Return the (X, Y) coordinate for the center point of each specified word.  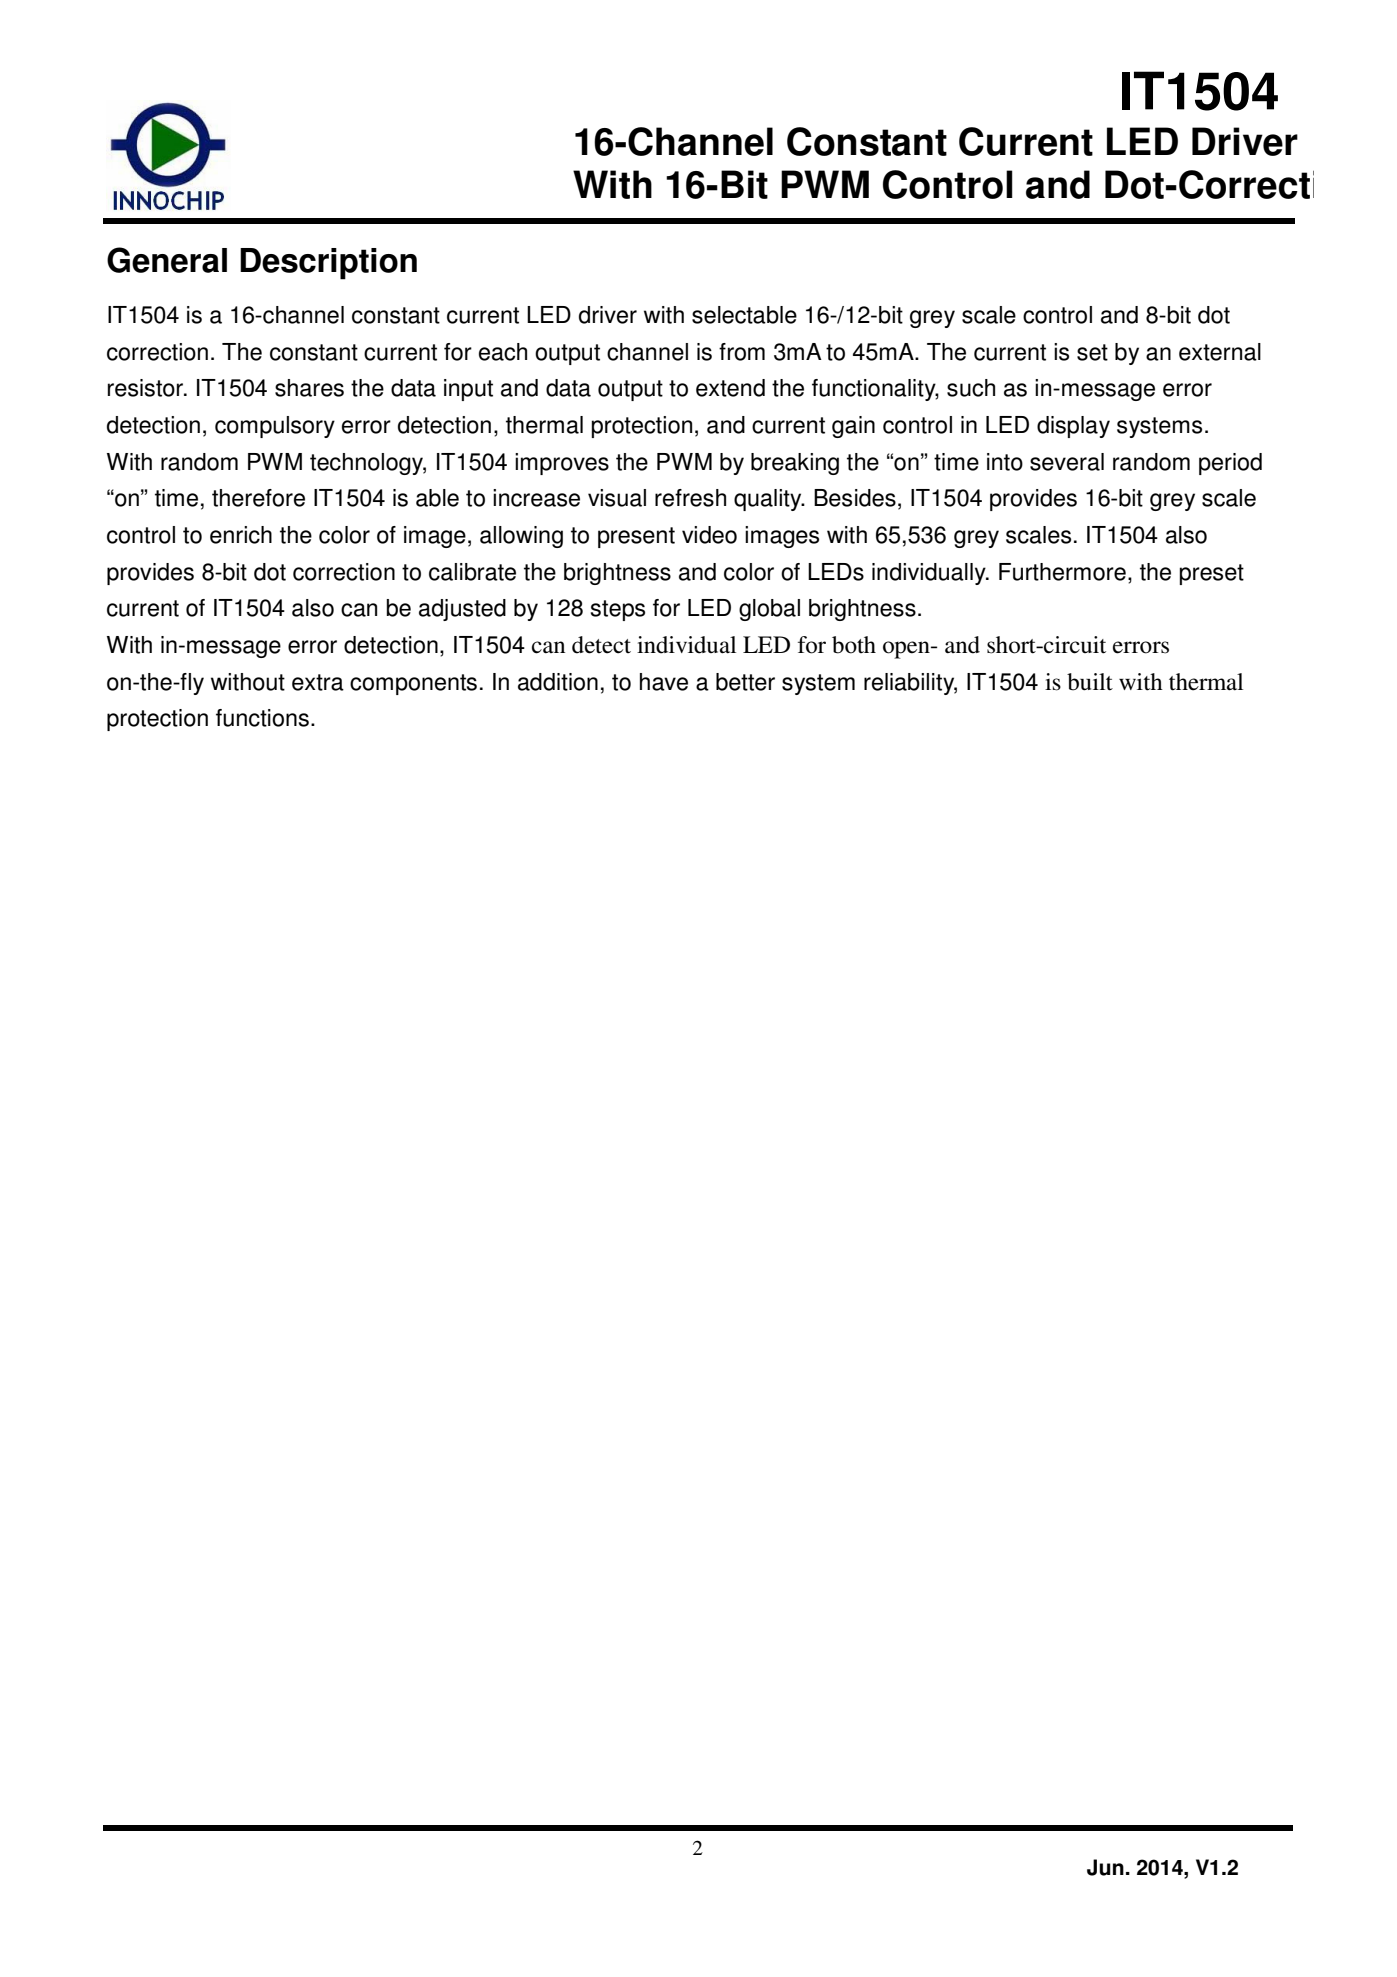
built (1090, 682)
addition (558, 682)
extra (318, 682)
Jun (1105, 1867)
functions (262, 718)
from (742, 352)
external (1220, 352)
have (664, 682)
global (769, 610)
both (854, 645)
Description (328, 264)
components (413, 684)
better (745, 682)
